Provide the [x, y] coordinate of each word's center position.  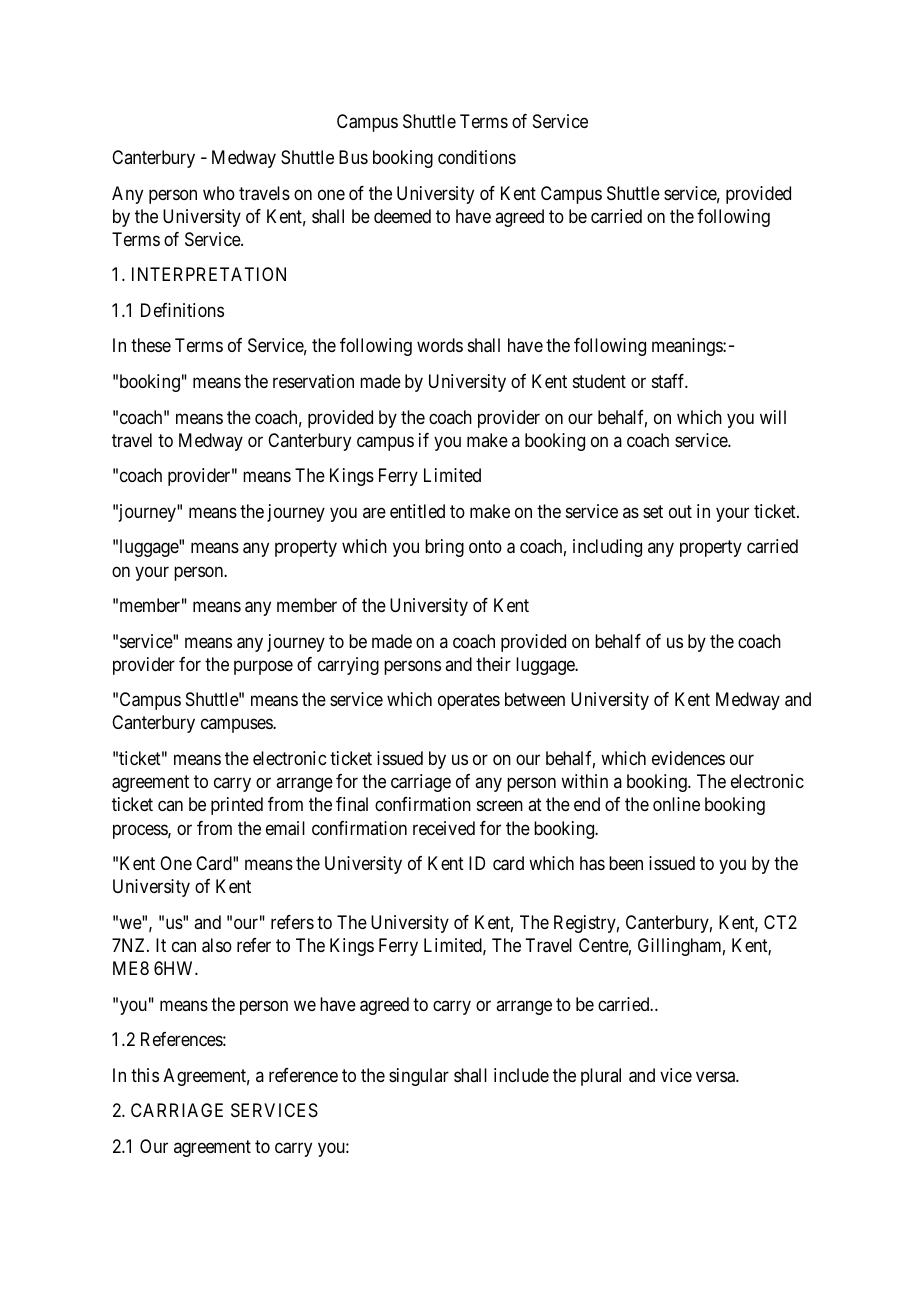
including [607, 548]
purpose [263, 667]
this [145, 1075]
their [493, 664]
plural [601, 1077]
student [599, 381]
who [219, 193]
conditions [477, 157]
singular [419, 1077]
